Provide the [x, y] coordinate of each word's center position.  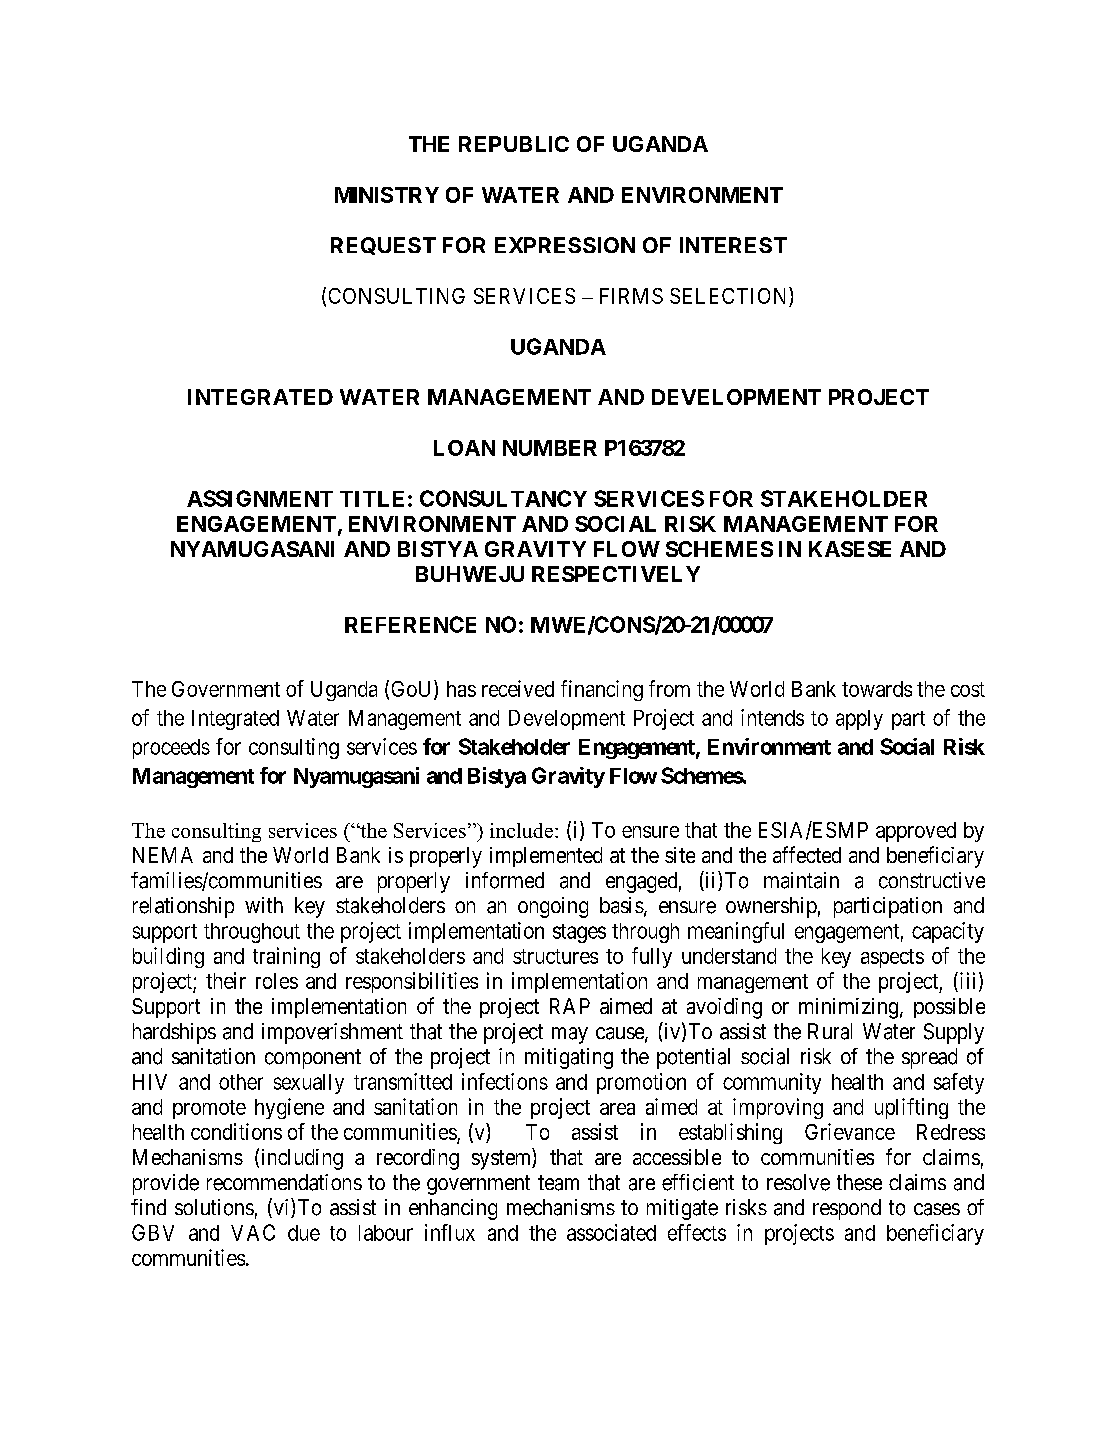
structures [555, 956]
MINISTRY [387, 195]
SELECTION [730, 295]
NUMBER [550, 448]
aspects [892, 958]
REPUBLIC [514, 144]
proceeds [171, 749]
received [518, 688]
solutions [214, 1207]
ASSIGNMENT [260, 498]
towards [877, 689]
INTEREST [733, 245]
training [286, 957]
